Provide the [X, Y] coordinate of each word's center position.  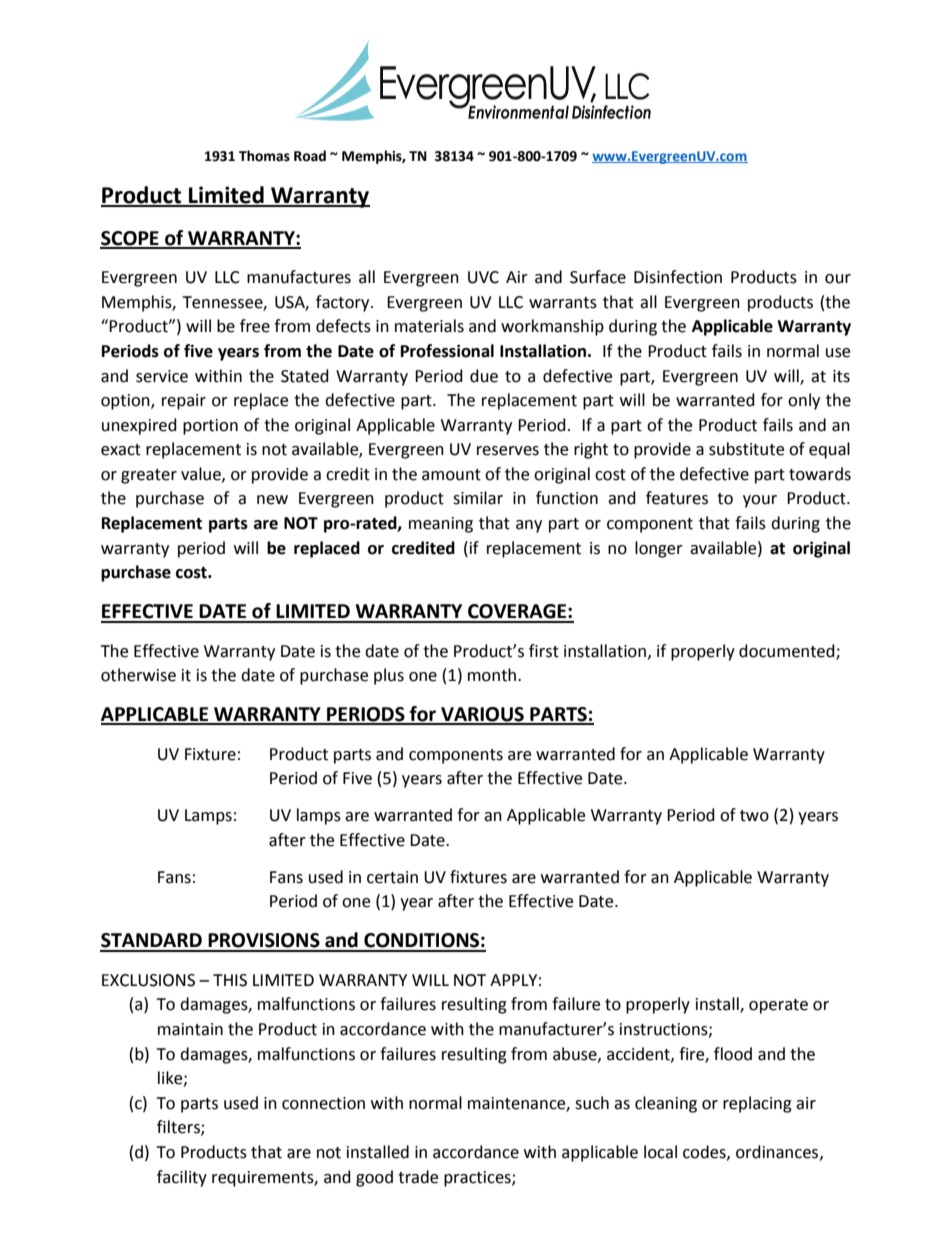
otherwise [138, 675]
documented [788, 651]
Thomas [264, 156]
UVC [483, 277]
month [492, 675]
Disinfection [678, 277]
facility [182, 1178]
